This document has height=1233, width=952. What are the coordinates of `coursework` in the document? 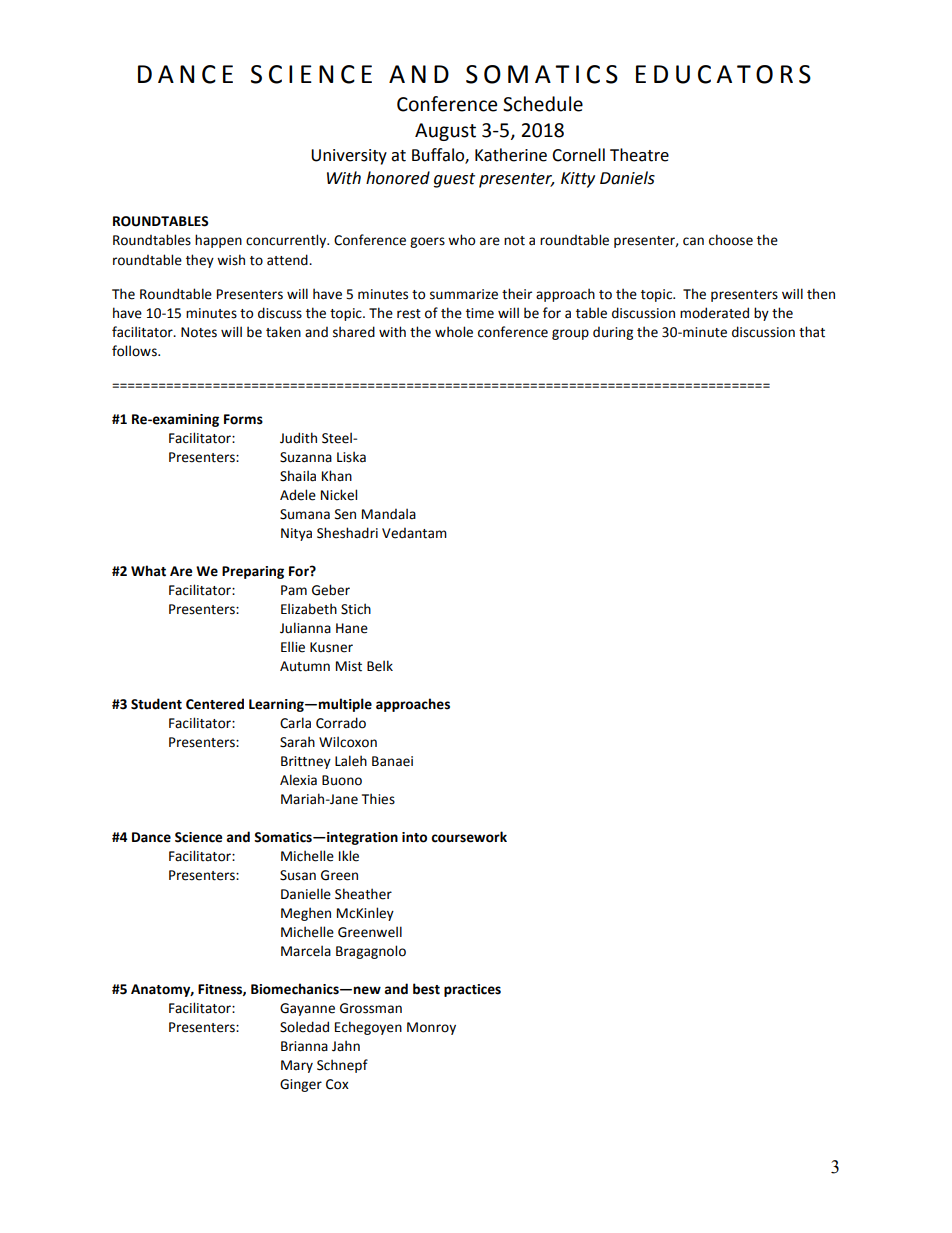 It's located at (469, 837).
